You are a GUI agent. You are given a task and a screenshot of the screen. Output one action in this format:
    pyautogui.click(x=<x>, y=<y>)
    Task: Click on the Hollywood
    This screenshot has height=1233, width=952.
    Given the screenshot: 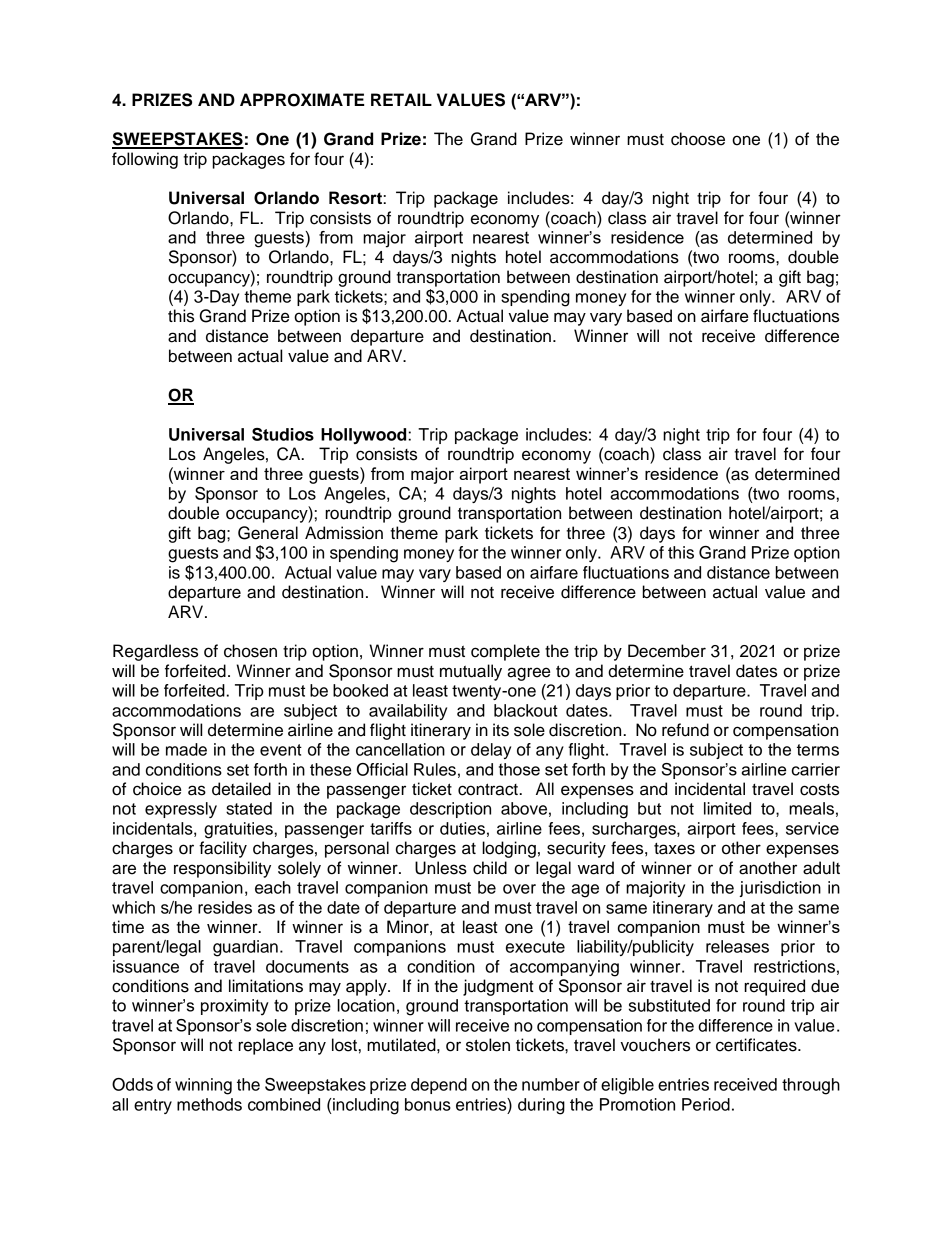 What is the action you would take?
    pyautogui.click(x=365, y=436)
